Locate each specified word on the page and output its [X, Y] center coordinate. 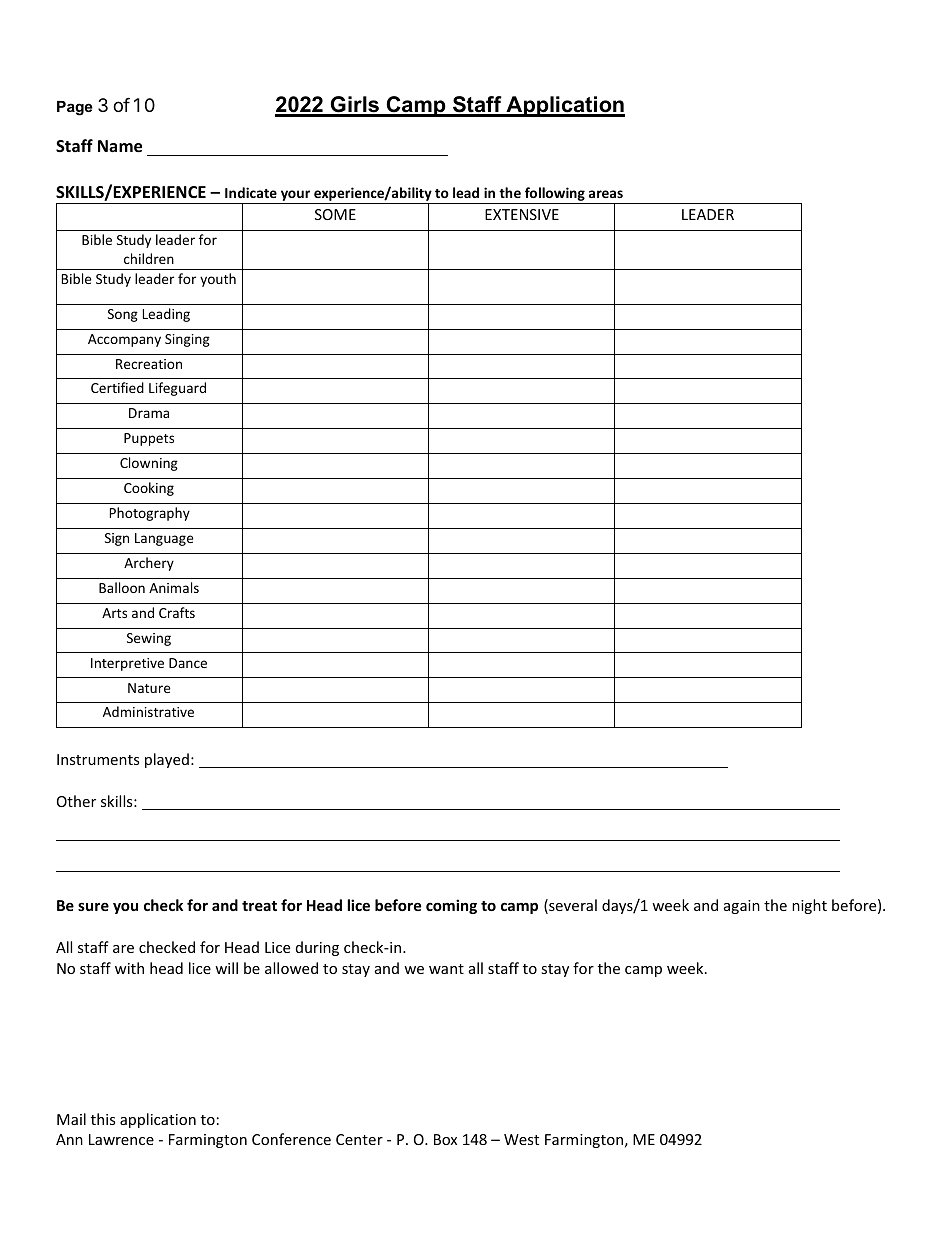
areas [606, 194]
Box [445, 1139]
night [809, 906]
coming [451, 906]
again [742, 907]
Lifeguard [177, 389]
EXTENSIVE [522, 214]
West [521, 1139]
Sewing [149, 639]
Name [120, 146]
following [555, 194]
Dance [188, 663]
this [103, 1119]
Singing [187, 340]
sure [93, 907]
